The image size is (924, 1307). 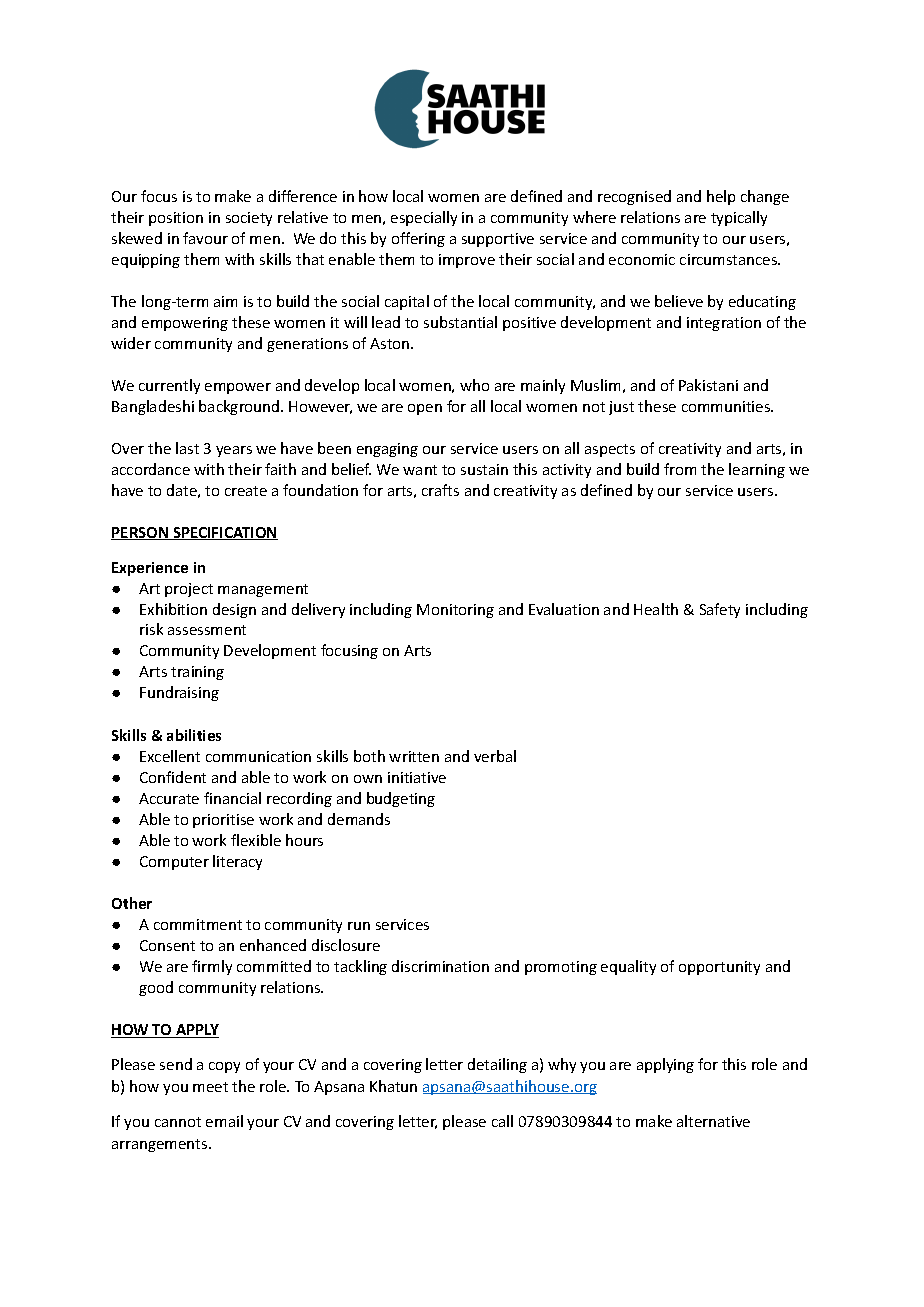 What do you see at coordinates (424, 218) in the image?
I see `especially` at bounding box center [424, 218].
